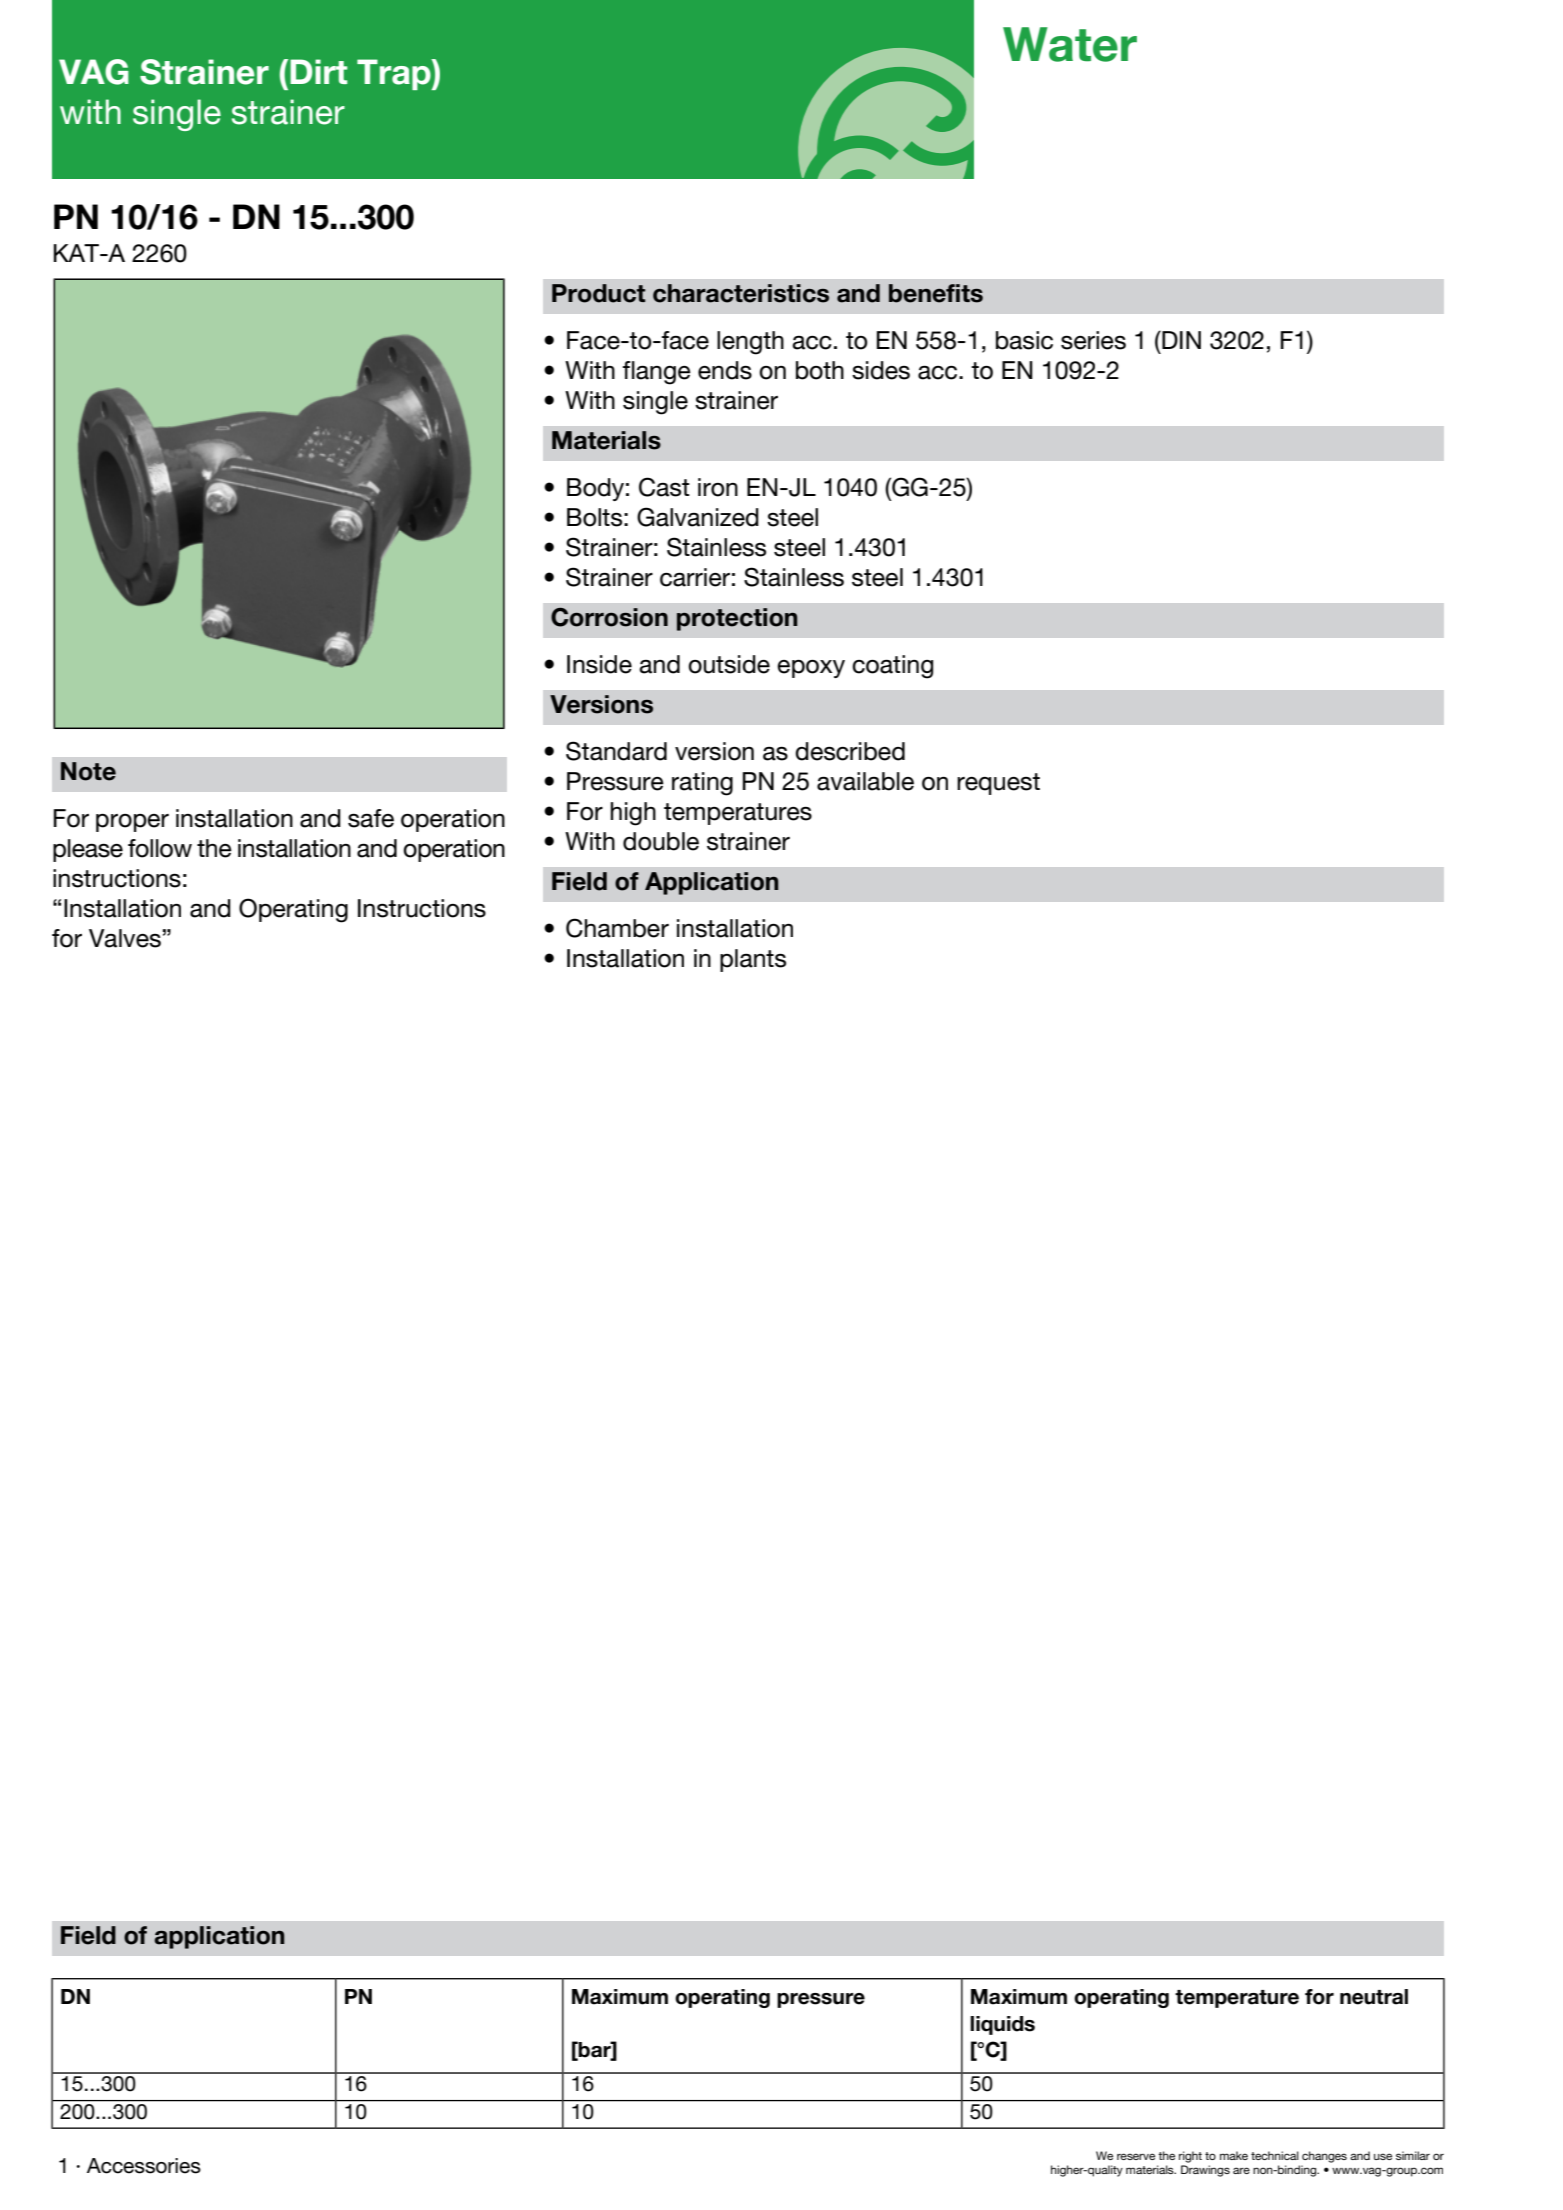 The width and height of the page is (1563, 2210). What do you see at coordinates (998, 784) in the page?
I see `request` at bounding box center [998, 784].
